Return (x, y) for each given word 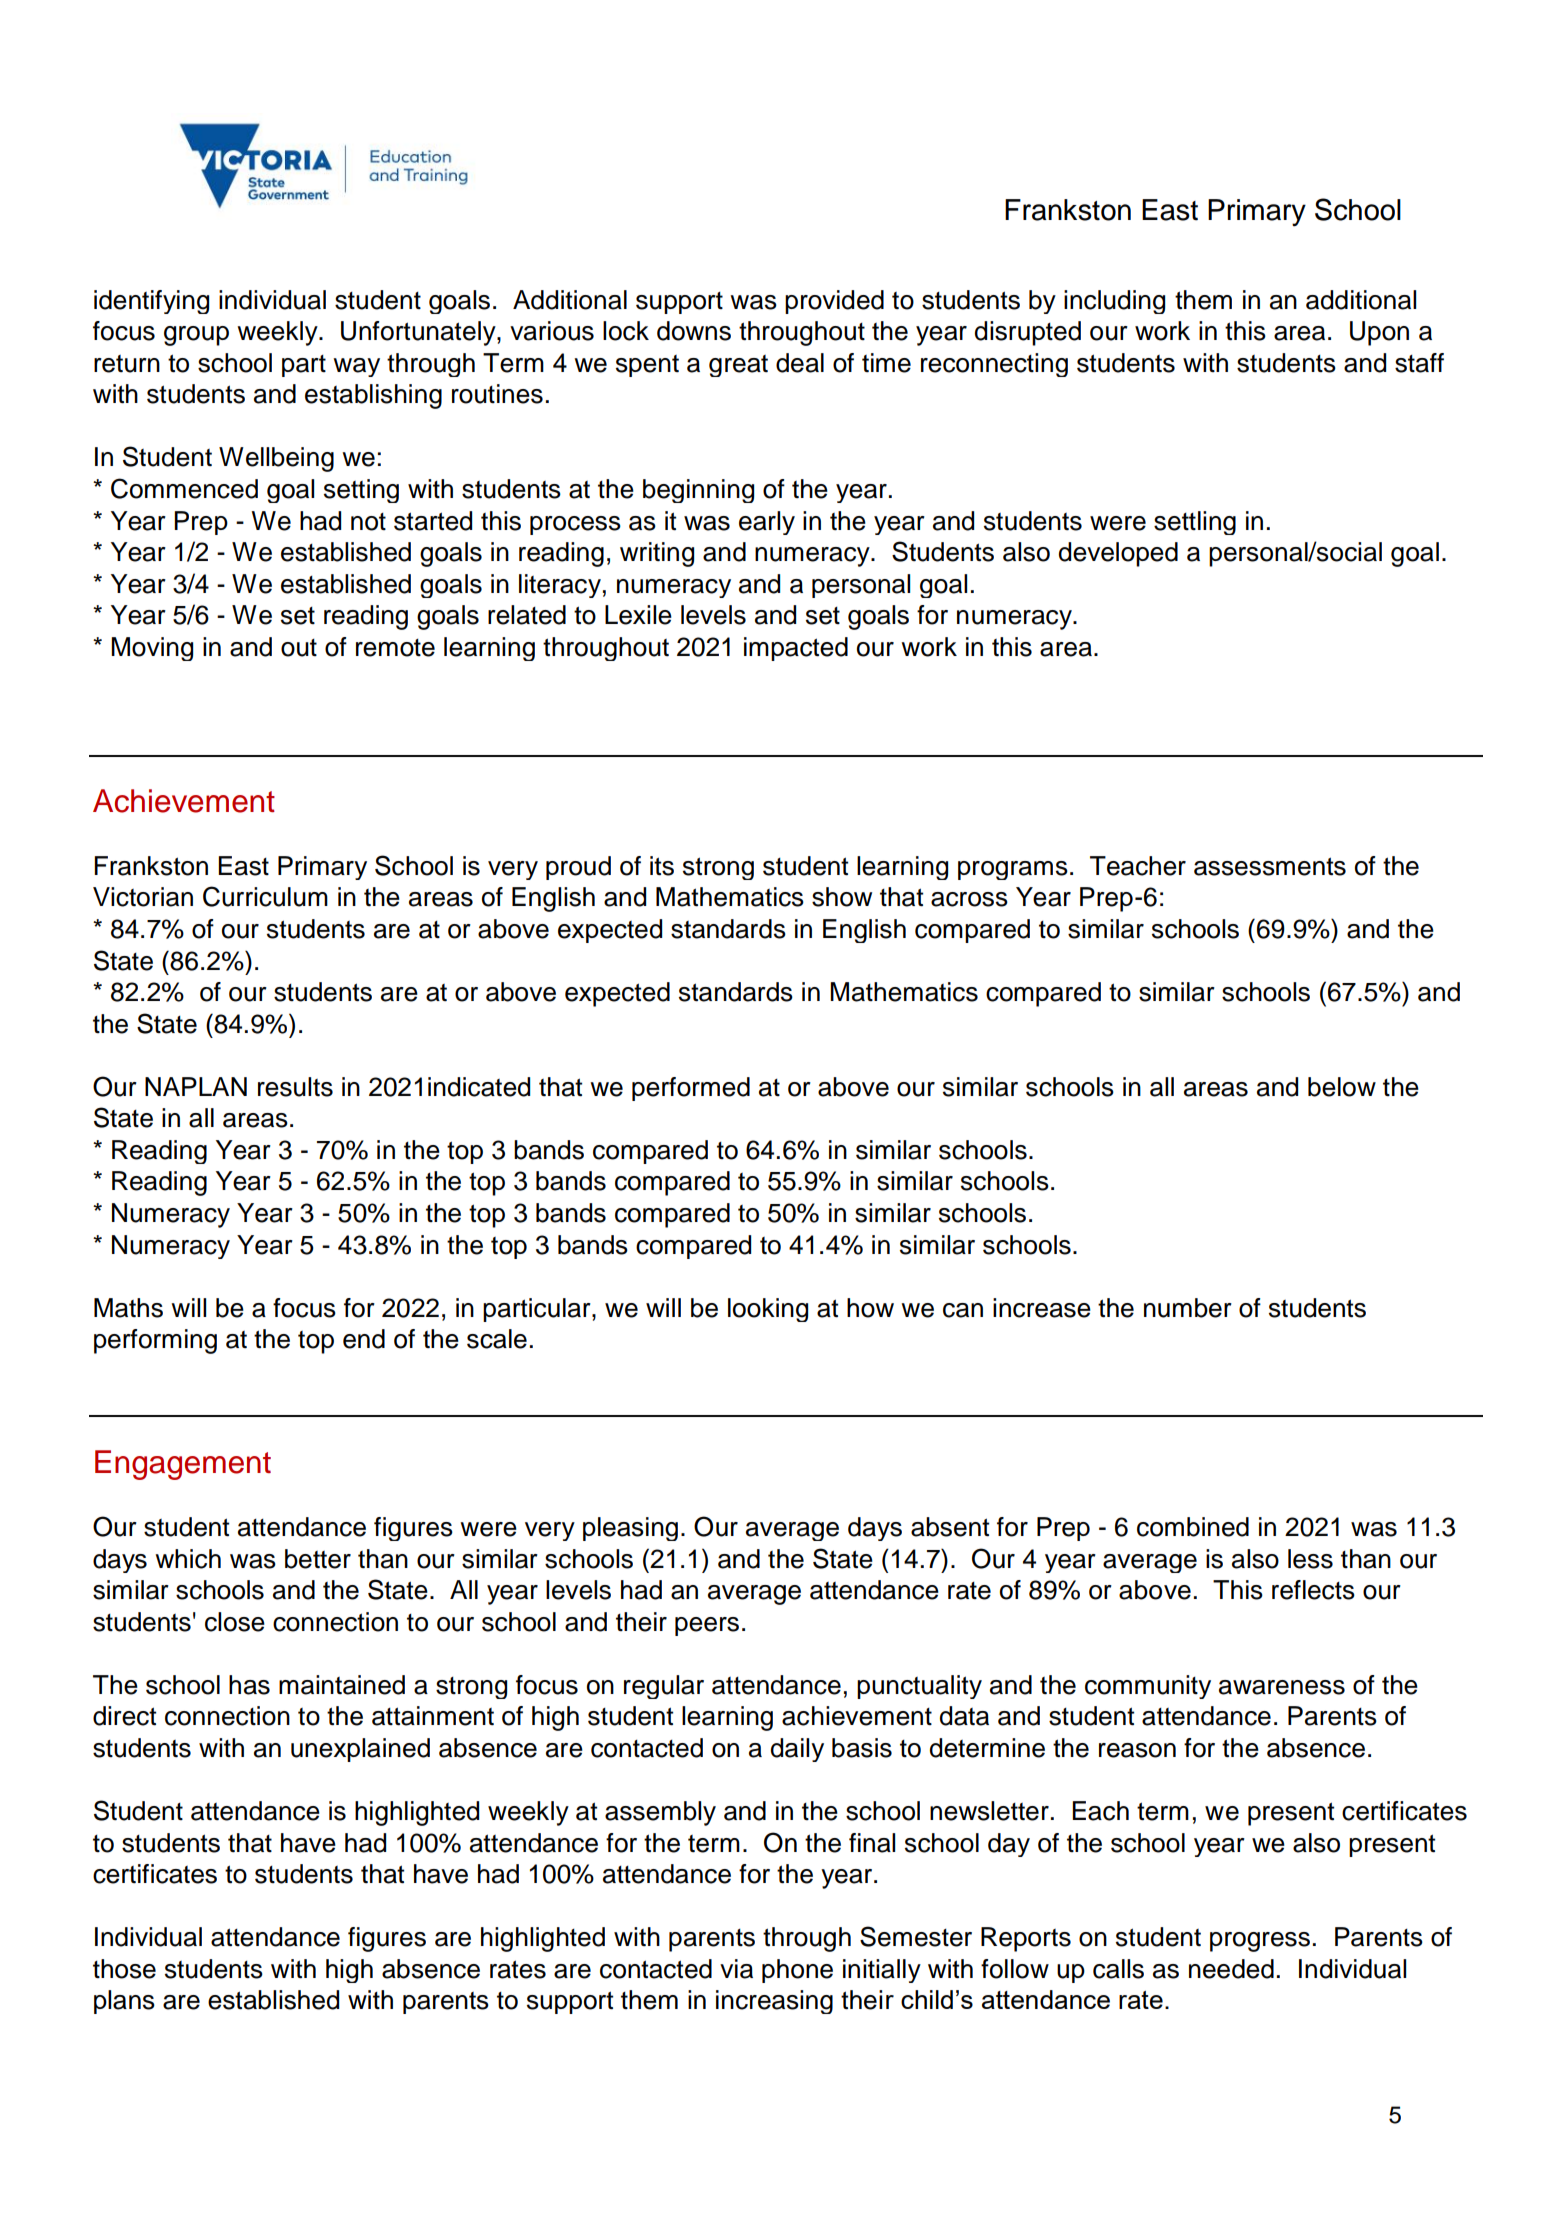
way (356, 367)
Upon (1379, 333)
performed (691, 1089)
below (1342, 1087)
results (295, 1087)
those (124, 1969)
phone (797, 1971)
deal (800, 363)
